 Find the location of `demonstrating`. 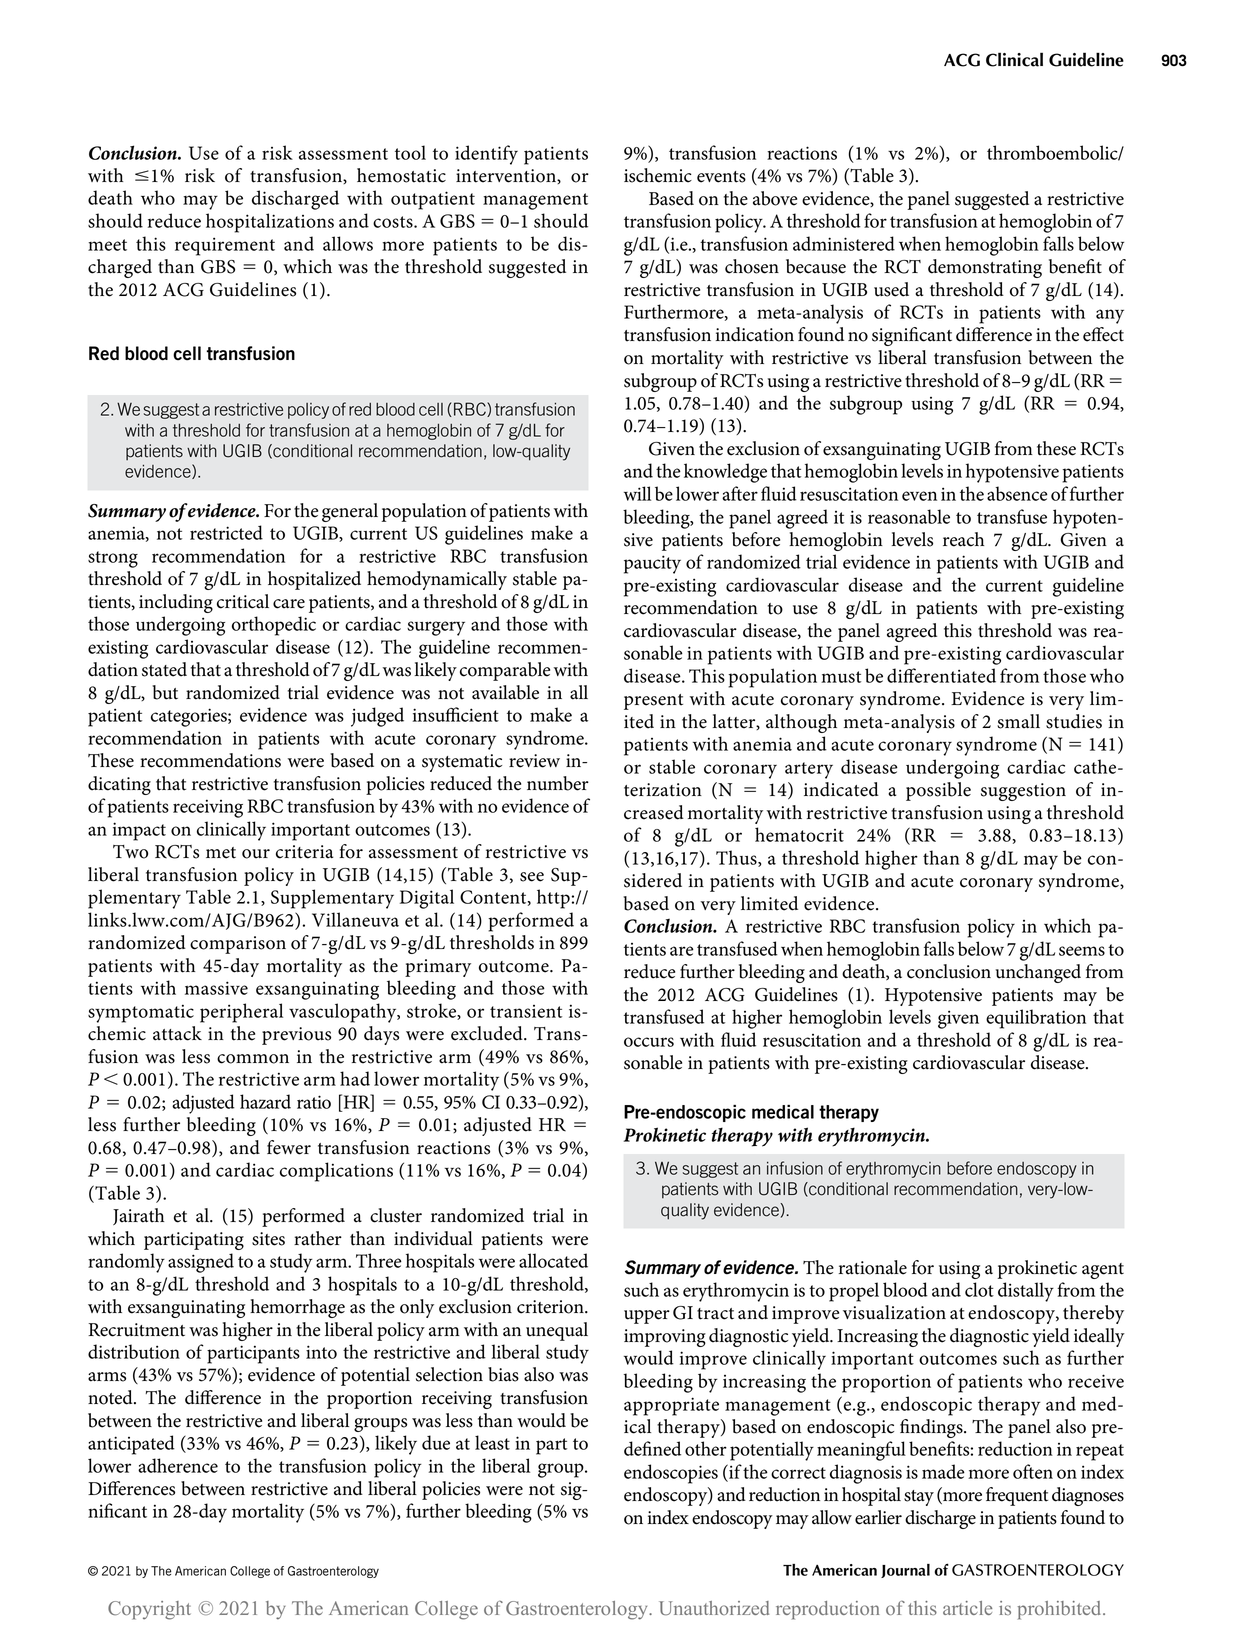

demonstrating is located at coordinates (985, 268).
